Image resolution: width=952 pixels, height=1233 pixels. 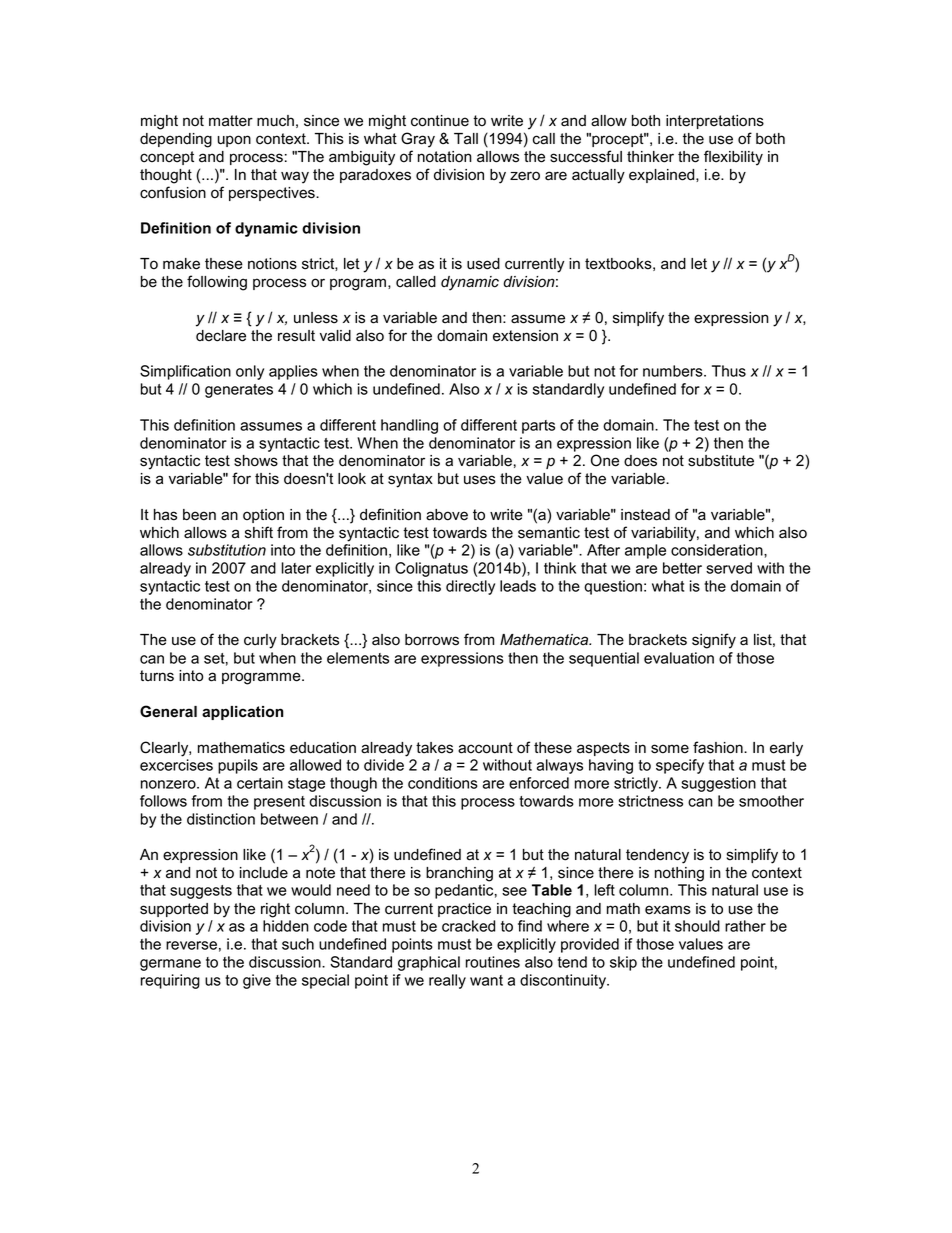 What do you see at coordinates (493, 962) in the image?
I see `routines` at bounding box center [493, 962].
